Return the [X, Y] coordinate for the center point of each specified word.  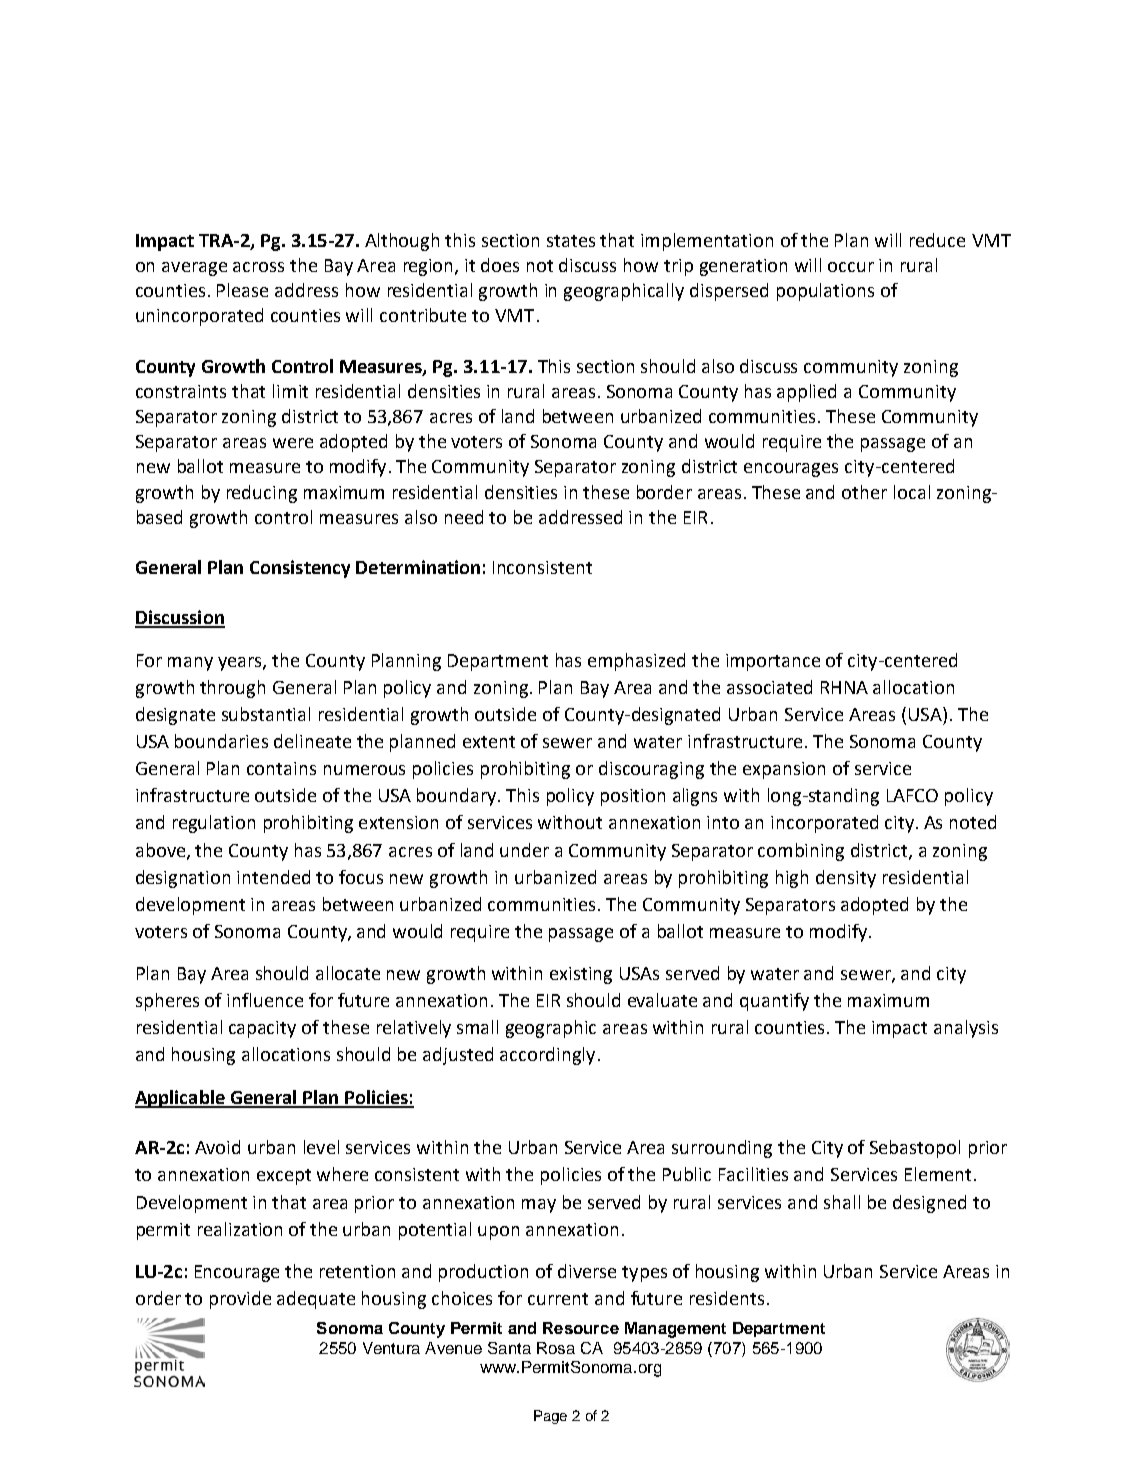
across [258, 267]
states [571, 241]
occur [851, 267]
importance [773, 662]
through [232, 689]
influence [265, 1000]
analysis [966, 1029]
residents [727, 1298]
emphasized [636, 662]
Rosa [556, 1348]
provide [240, 1300]
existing [581, 975]
